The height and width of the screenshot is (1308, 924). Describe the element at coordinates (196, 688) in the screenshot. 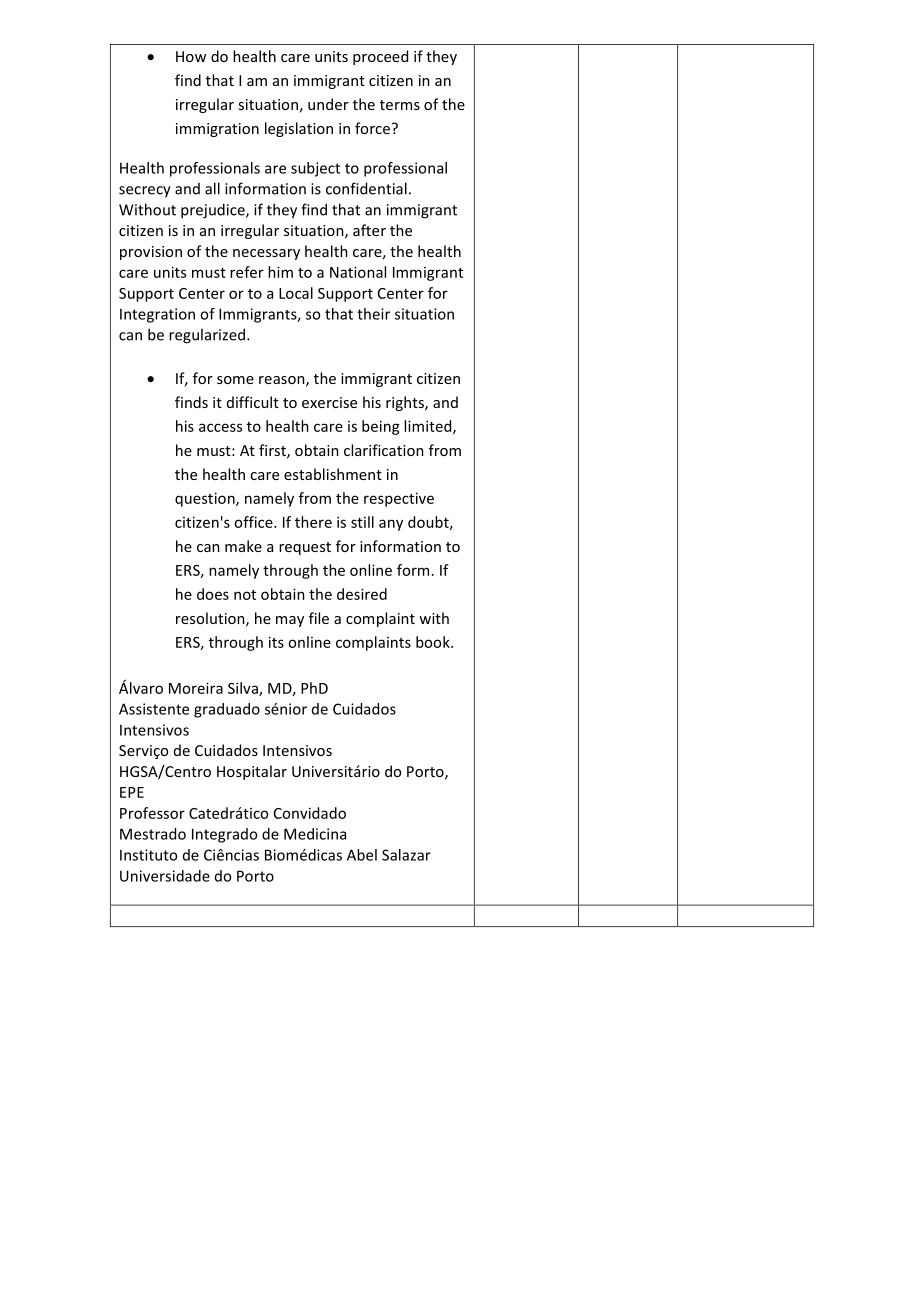

I see `Moreira` at that location.
